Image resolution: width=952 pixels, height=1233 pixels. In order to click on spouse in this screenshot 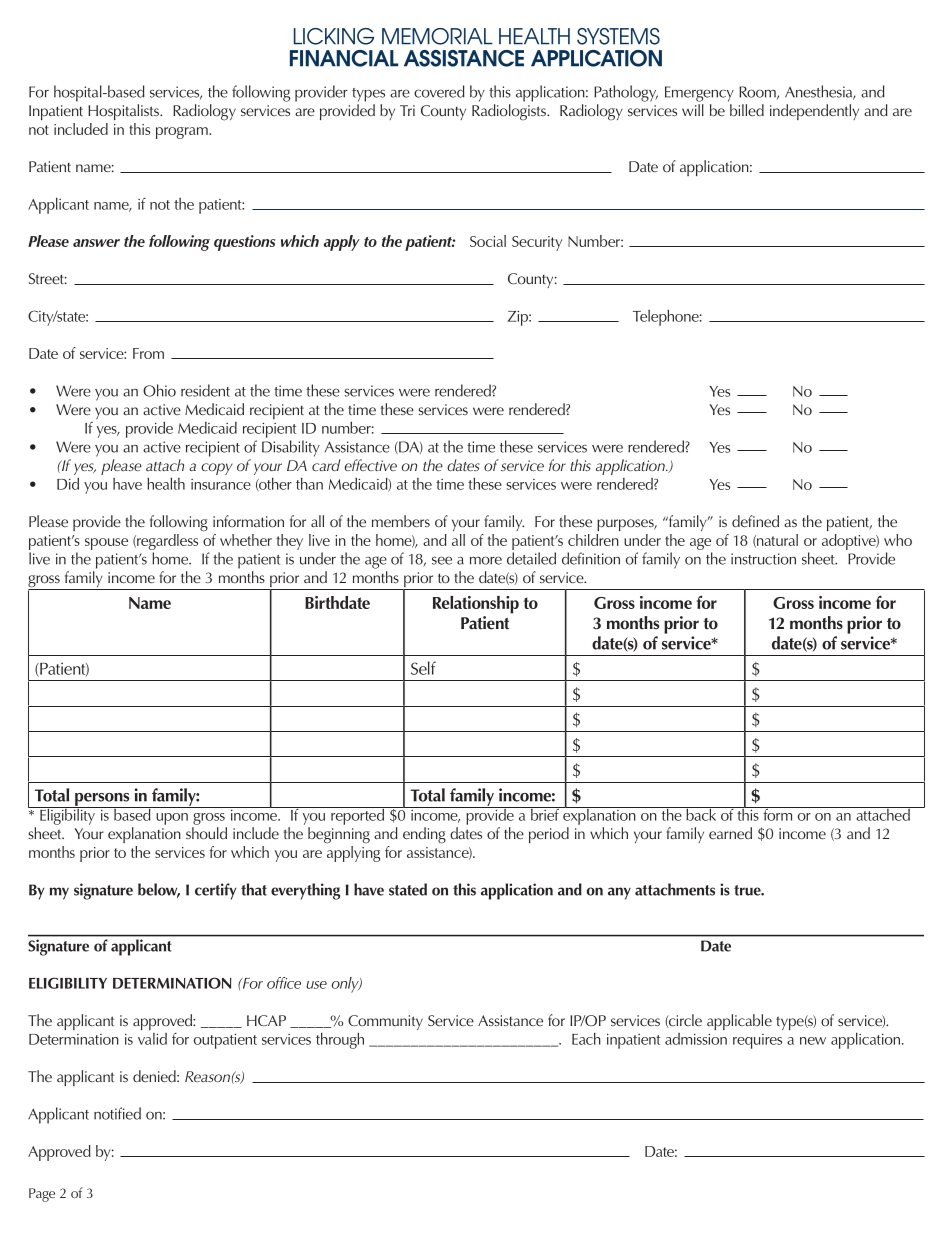, I will do `click(106, 544)`.
